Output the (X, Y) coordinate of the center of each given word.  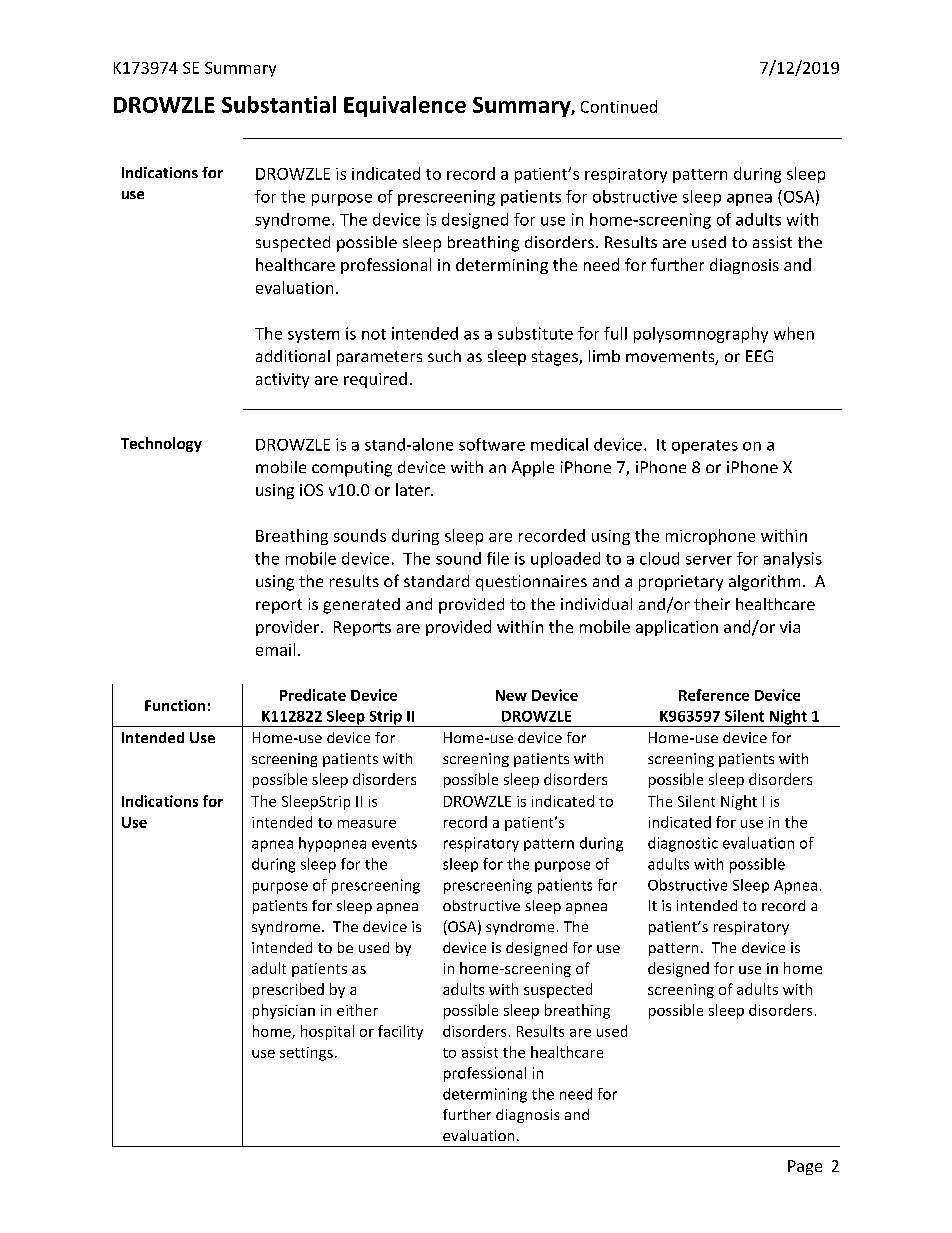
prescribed (288, 990)
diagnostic (683, 844)
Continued (619, 106)
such (444, 356)
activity (282, 380)
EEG (759, 356)
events (394, 844)
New (511, 695)
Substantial (279, 104)
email (275, 649)
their (712, 604)
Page (805, 1167)
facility (400, 1032)
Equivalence (405, 106)
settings (306, 1054)
